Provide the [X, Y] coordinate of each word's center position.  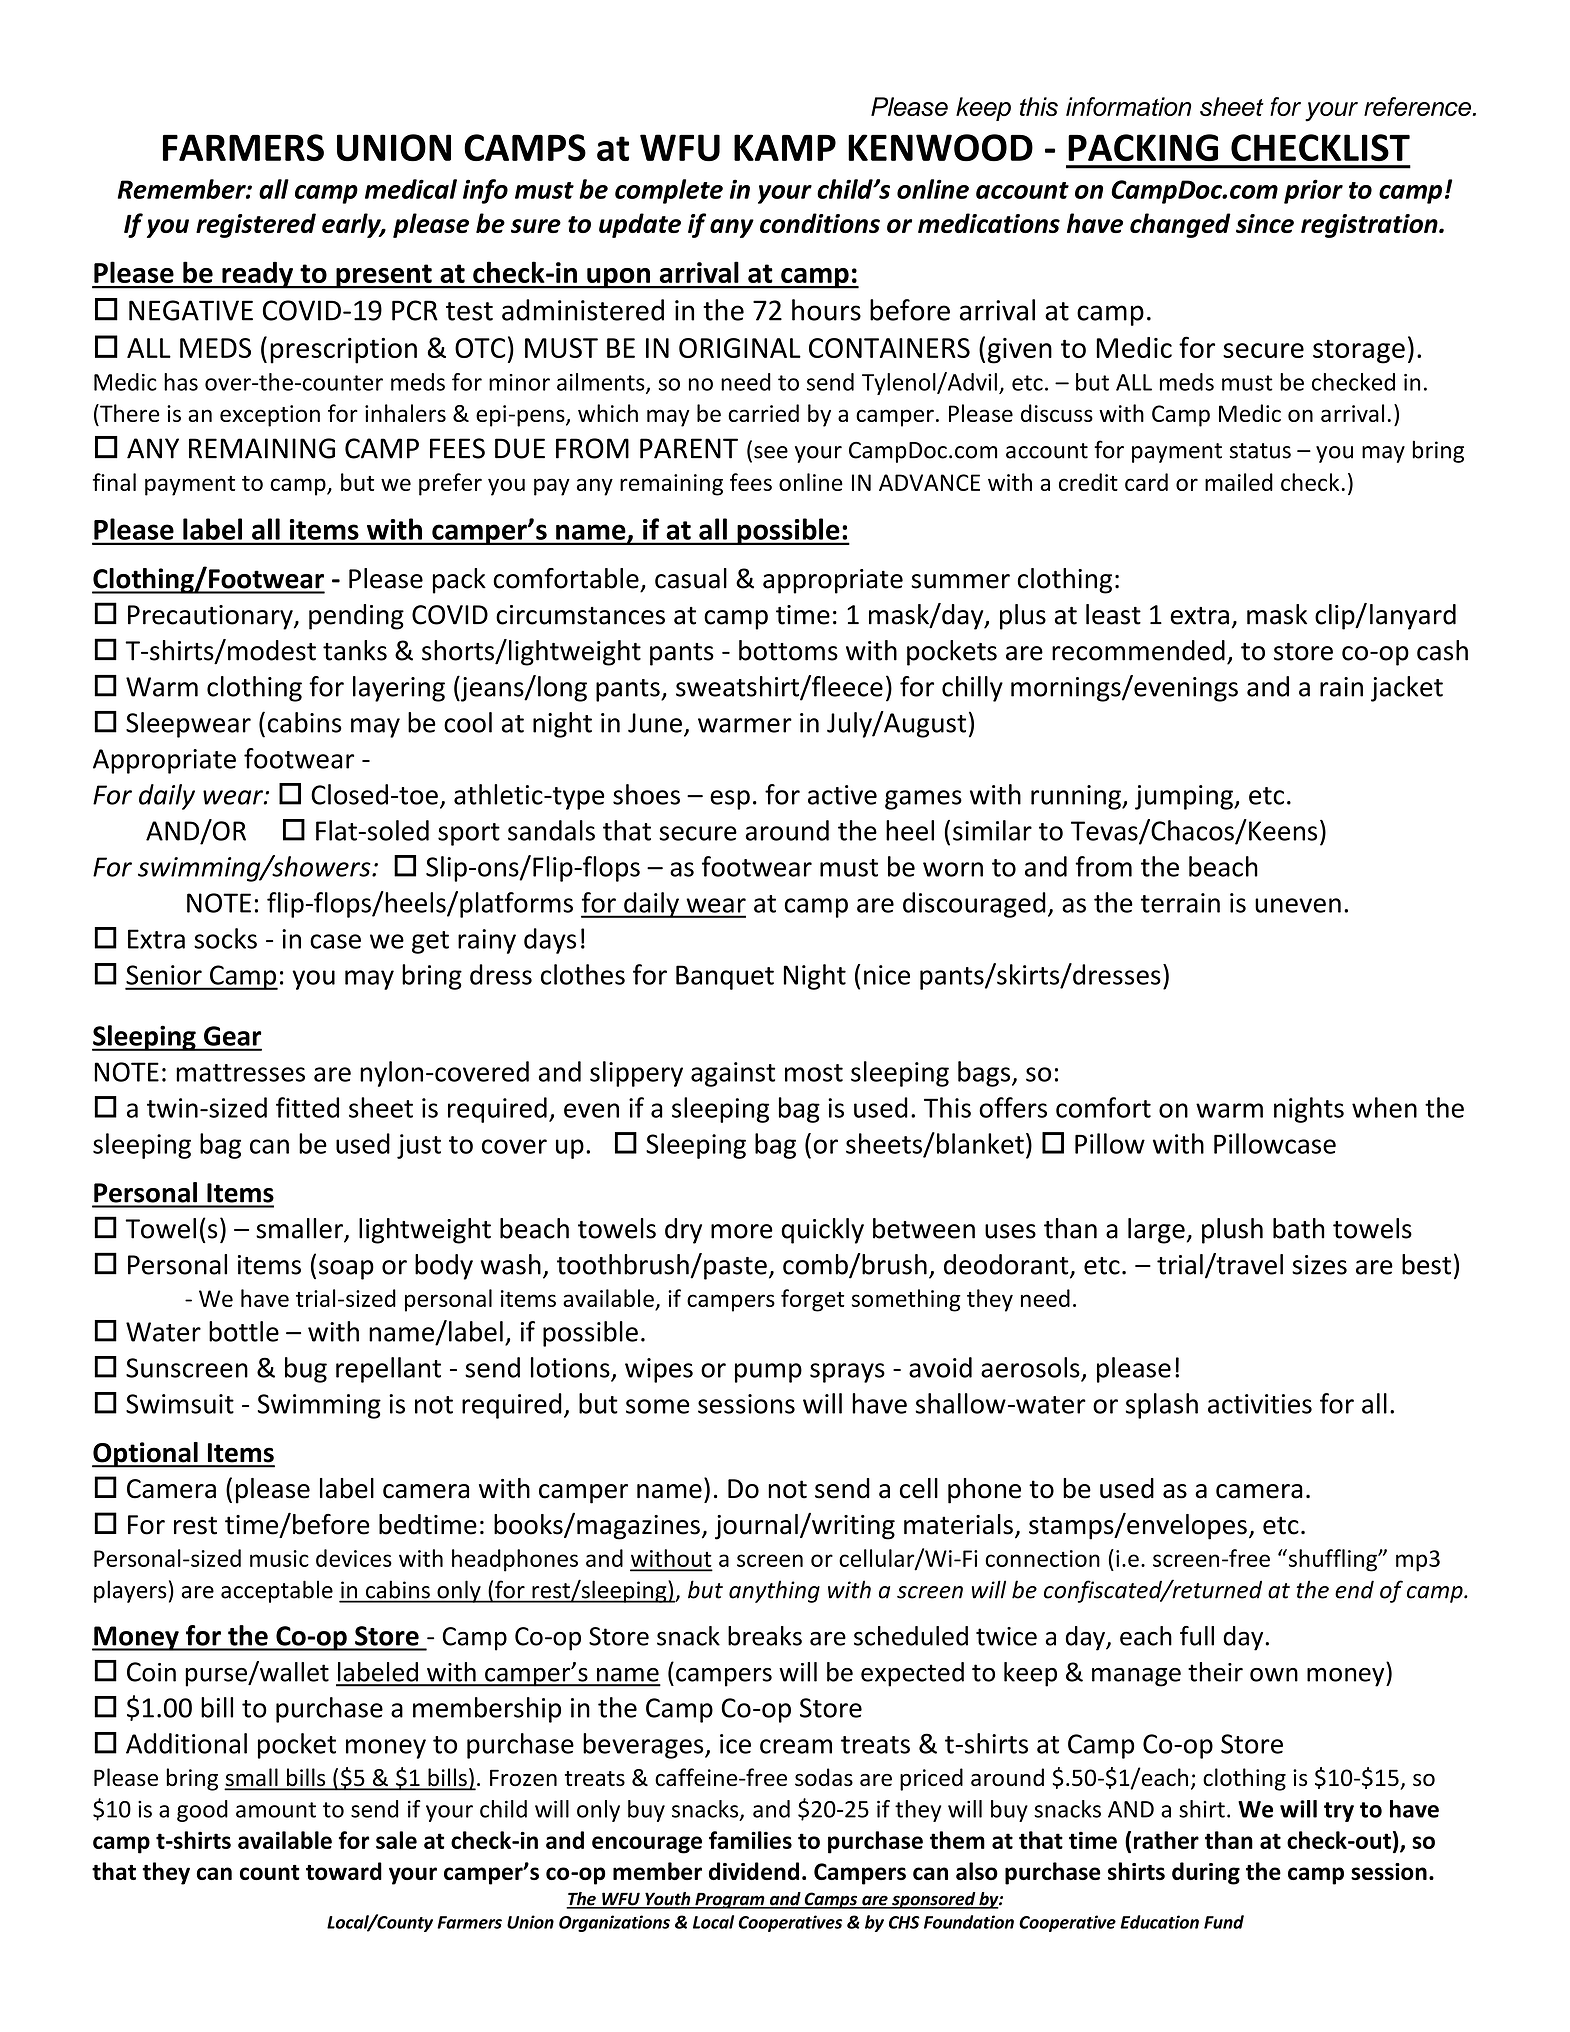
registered [256, 225]
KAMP [785, 147]
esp [730, 800]
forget [812, 1300]
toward [344, 1871]
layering [399, 689]
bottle [244, 1331]
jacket [1407, 689]
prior [1313, 191]
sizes [1319, 1265]
